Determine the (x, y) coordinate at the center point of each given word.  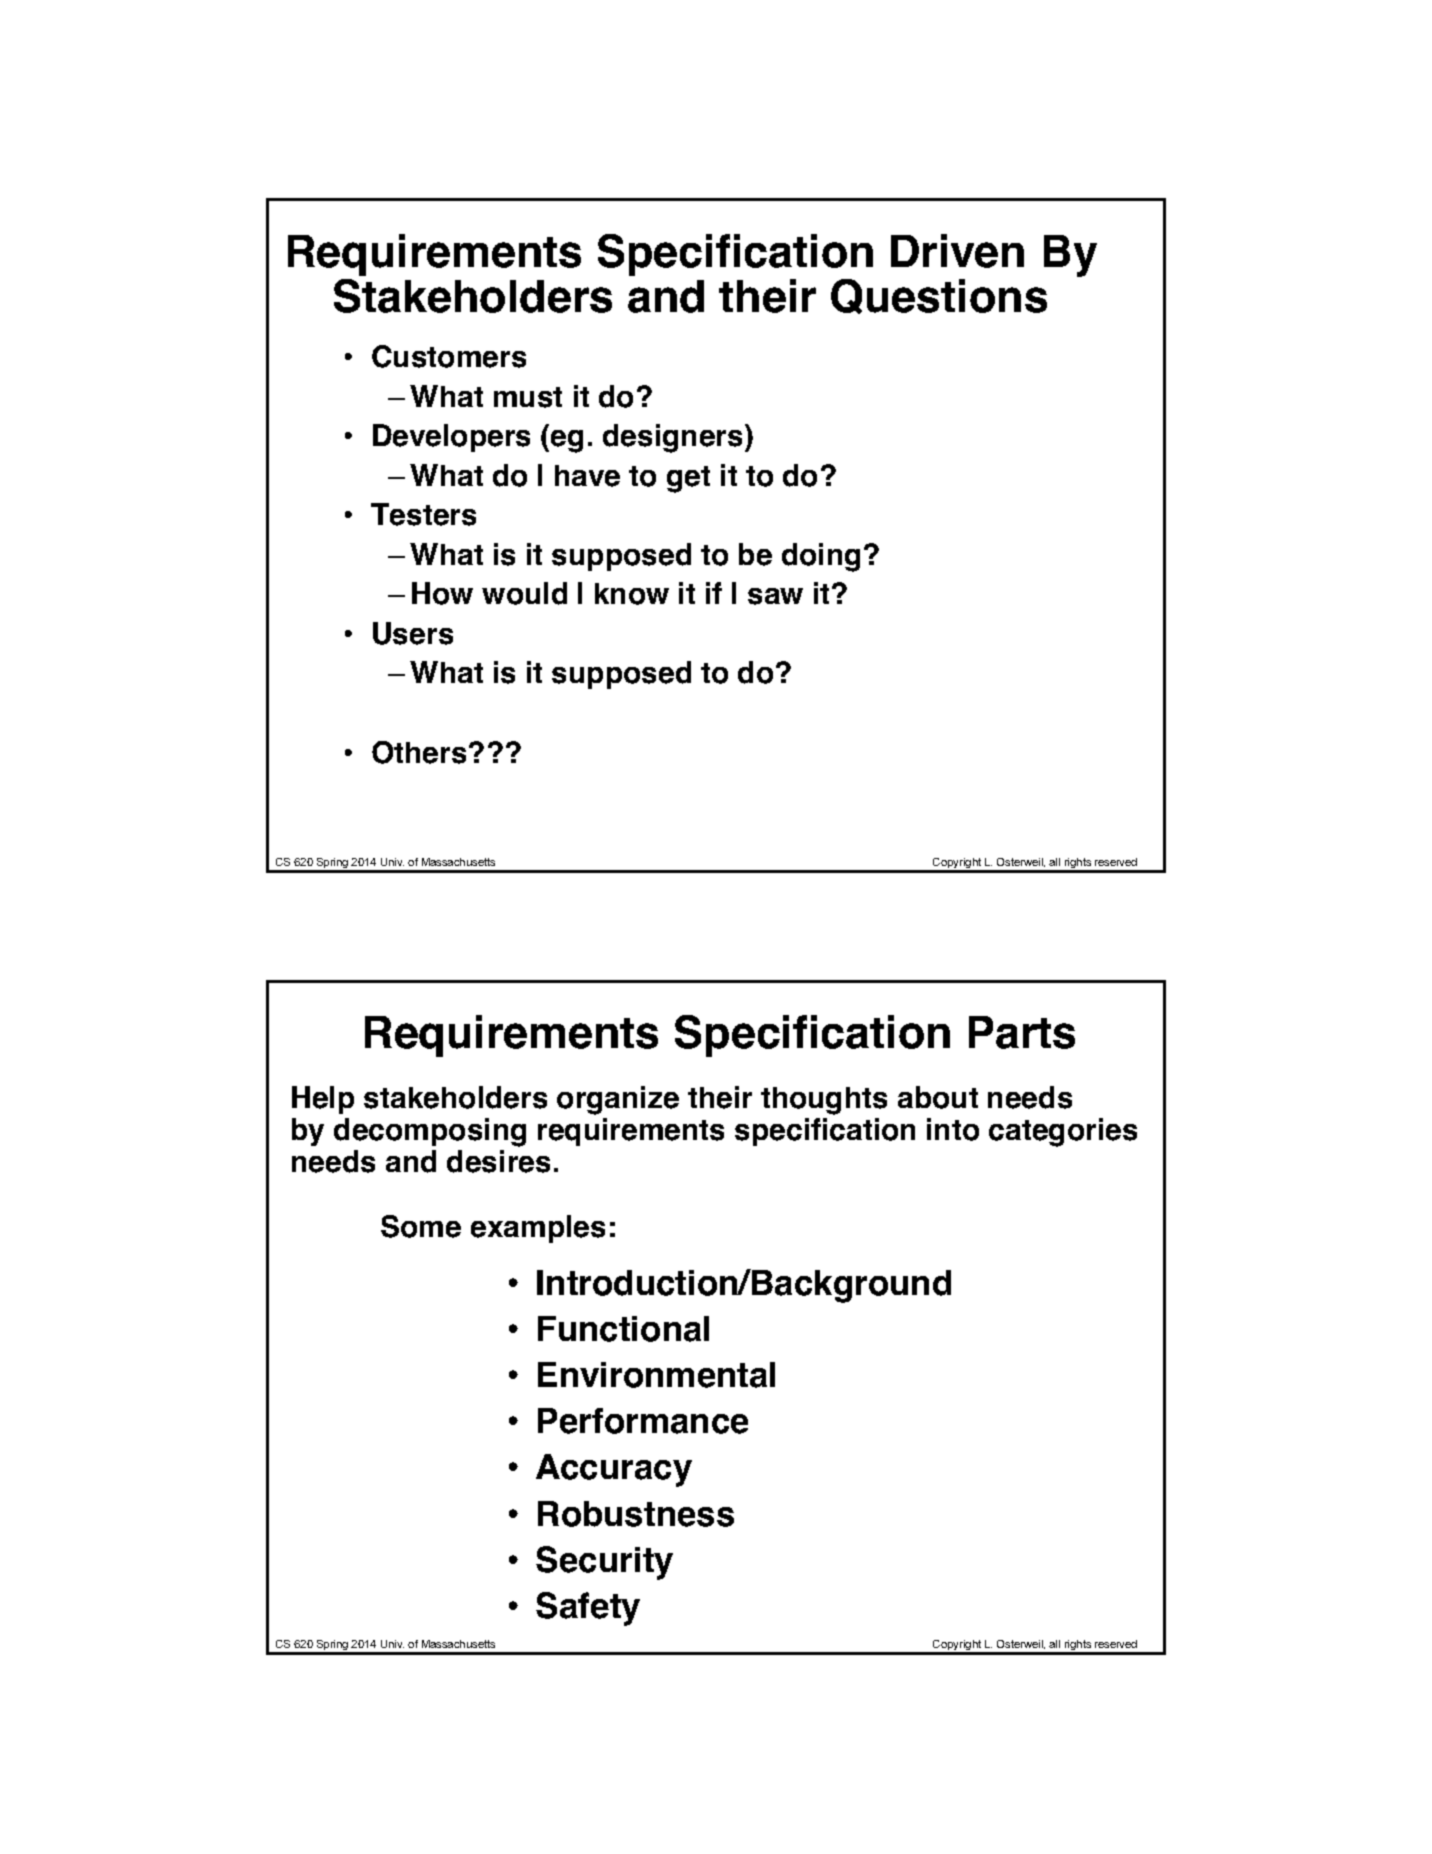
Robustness (636, 1514)
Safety (588, 1609)
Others (419, 752)
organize (618, 1100)
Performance (643, 1421)
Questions (939, 296)
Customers (449, 356)
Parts (1022, 1032)
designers (674, 438)
